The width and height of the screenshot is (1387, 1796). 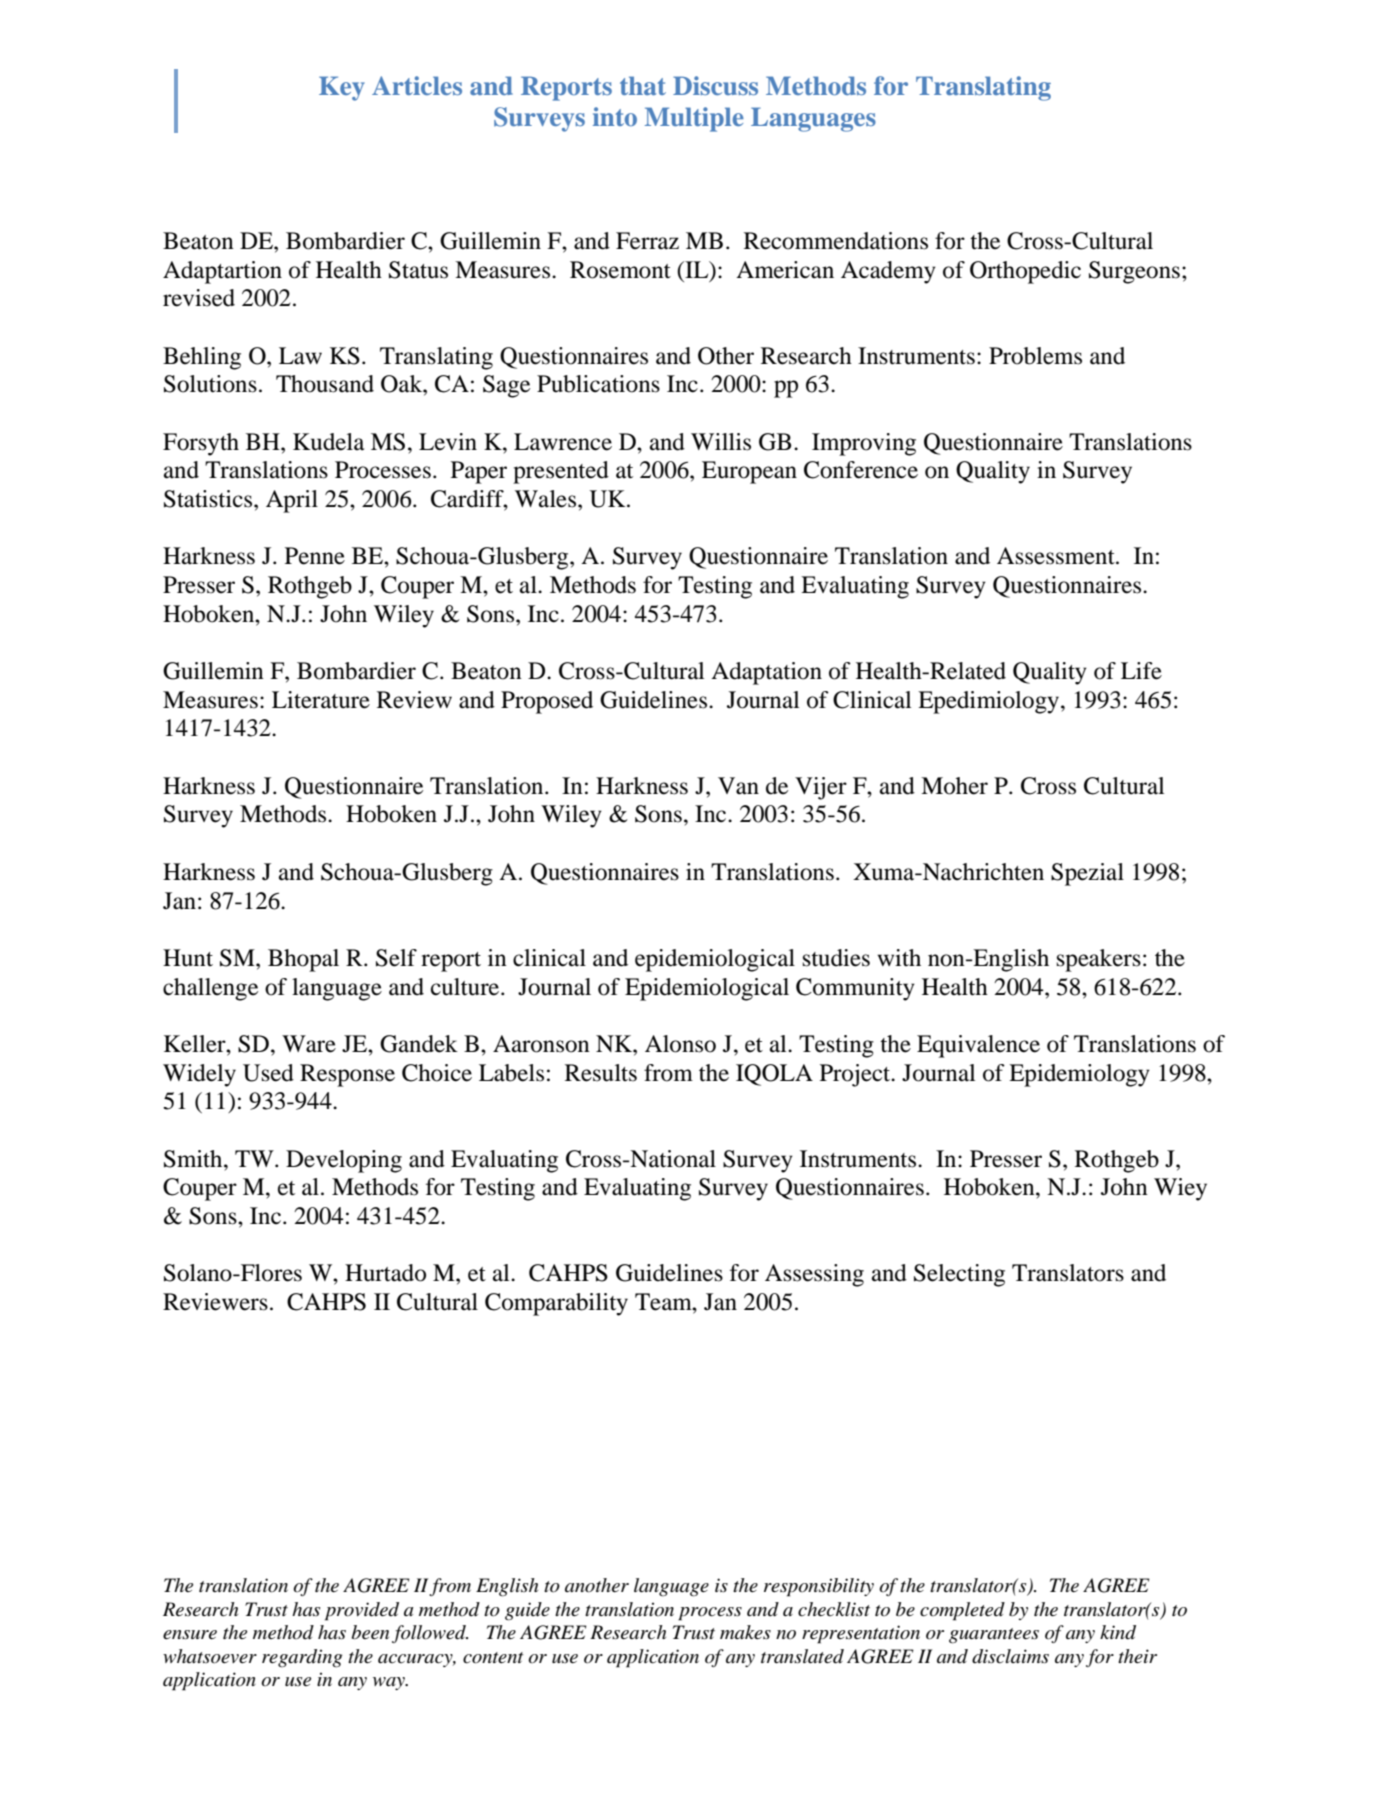 What do you see at coordinates (694, 119) in the screenshot?
I see `Multiple` at bounding box center [694, 119].
